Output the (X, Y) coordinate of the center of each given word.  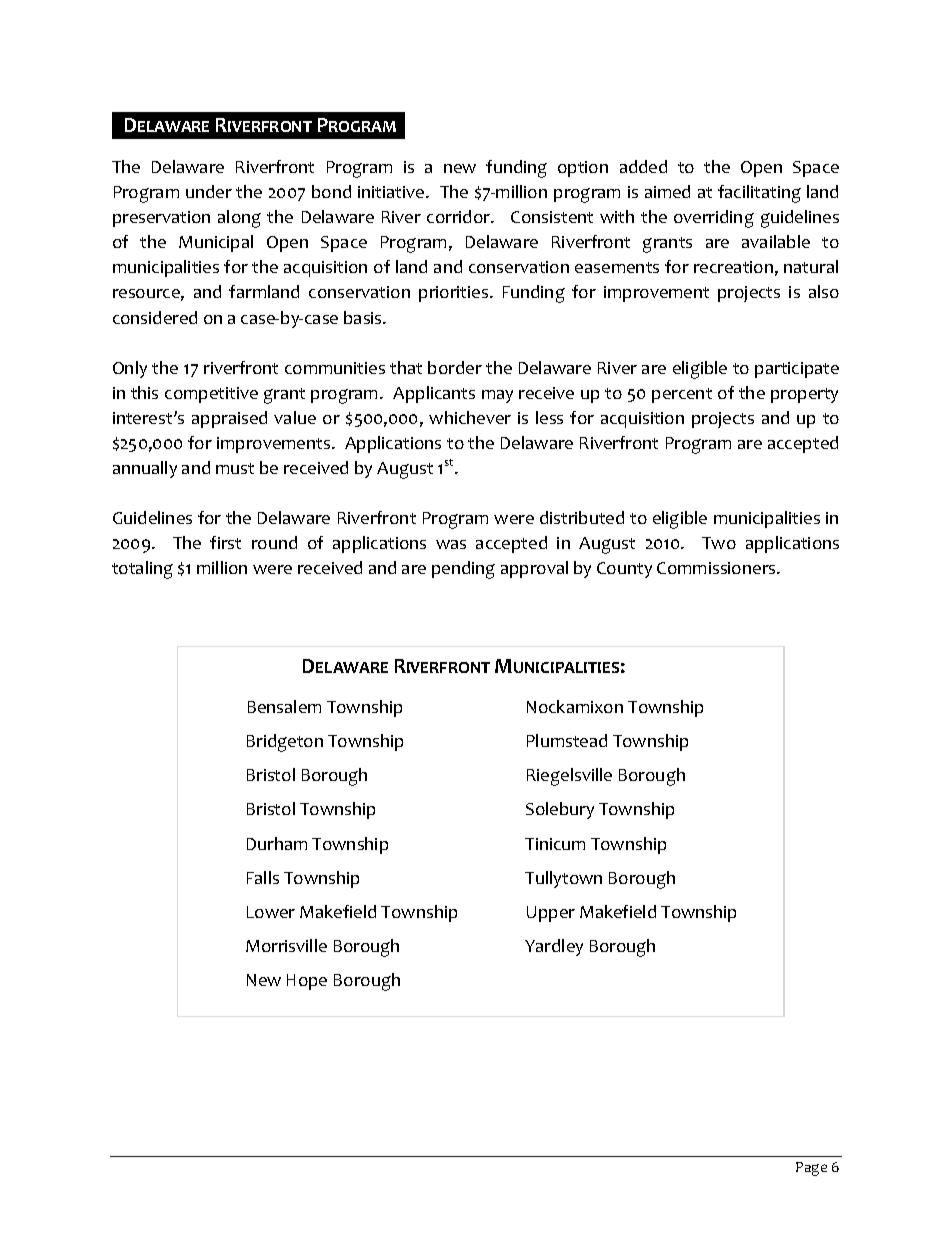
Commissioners (717, 568)
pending (463, 570)
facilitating (759, 194)
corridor (460, 216)
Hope (307, 982)
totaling (142, 570)
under (209, 191)
